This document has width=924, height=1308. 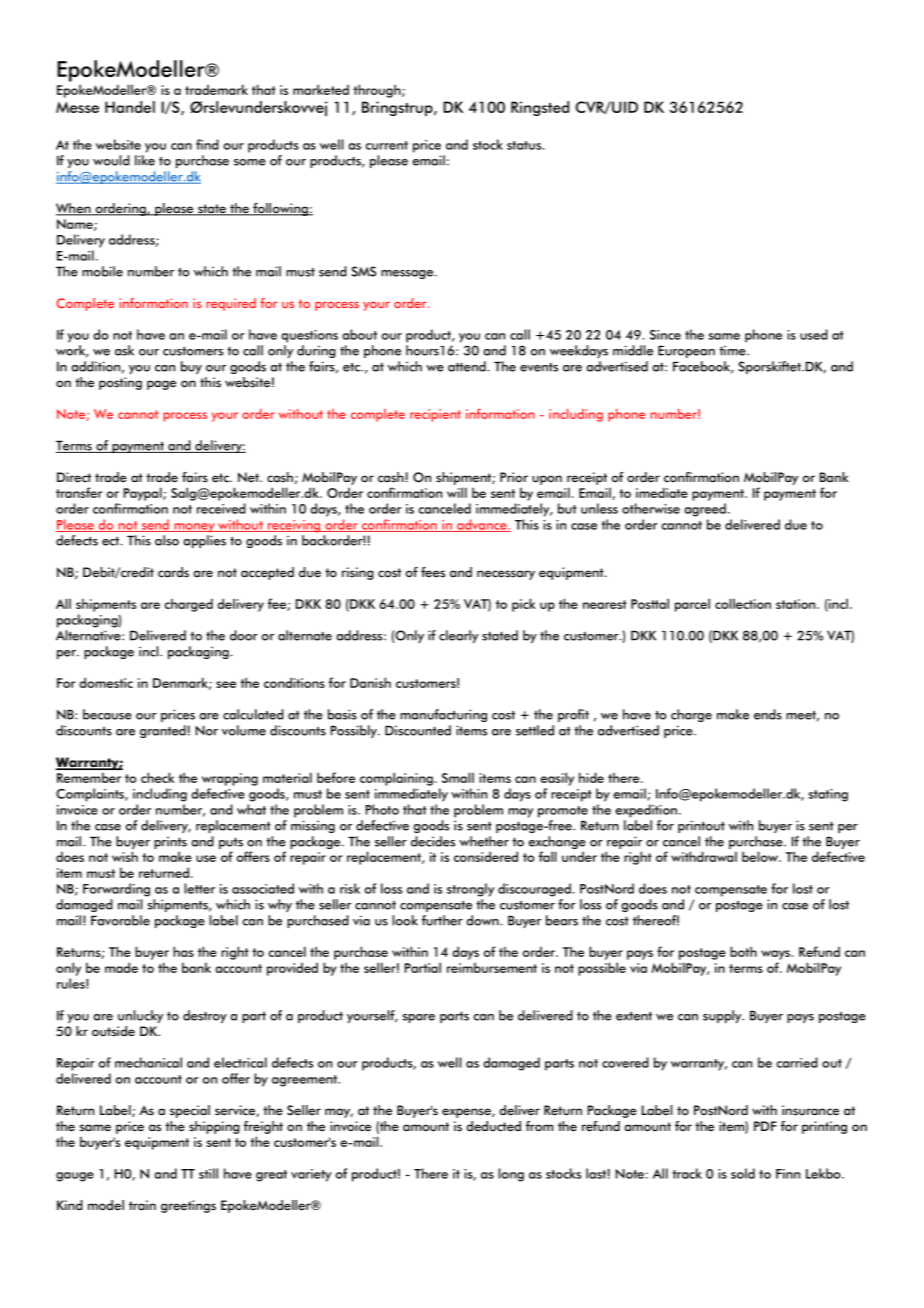 What do you see at coordinates (743, 951) in the document?
I see `both` at bounding box center [743, 951].
